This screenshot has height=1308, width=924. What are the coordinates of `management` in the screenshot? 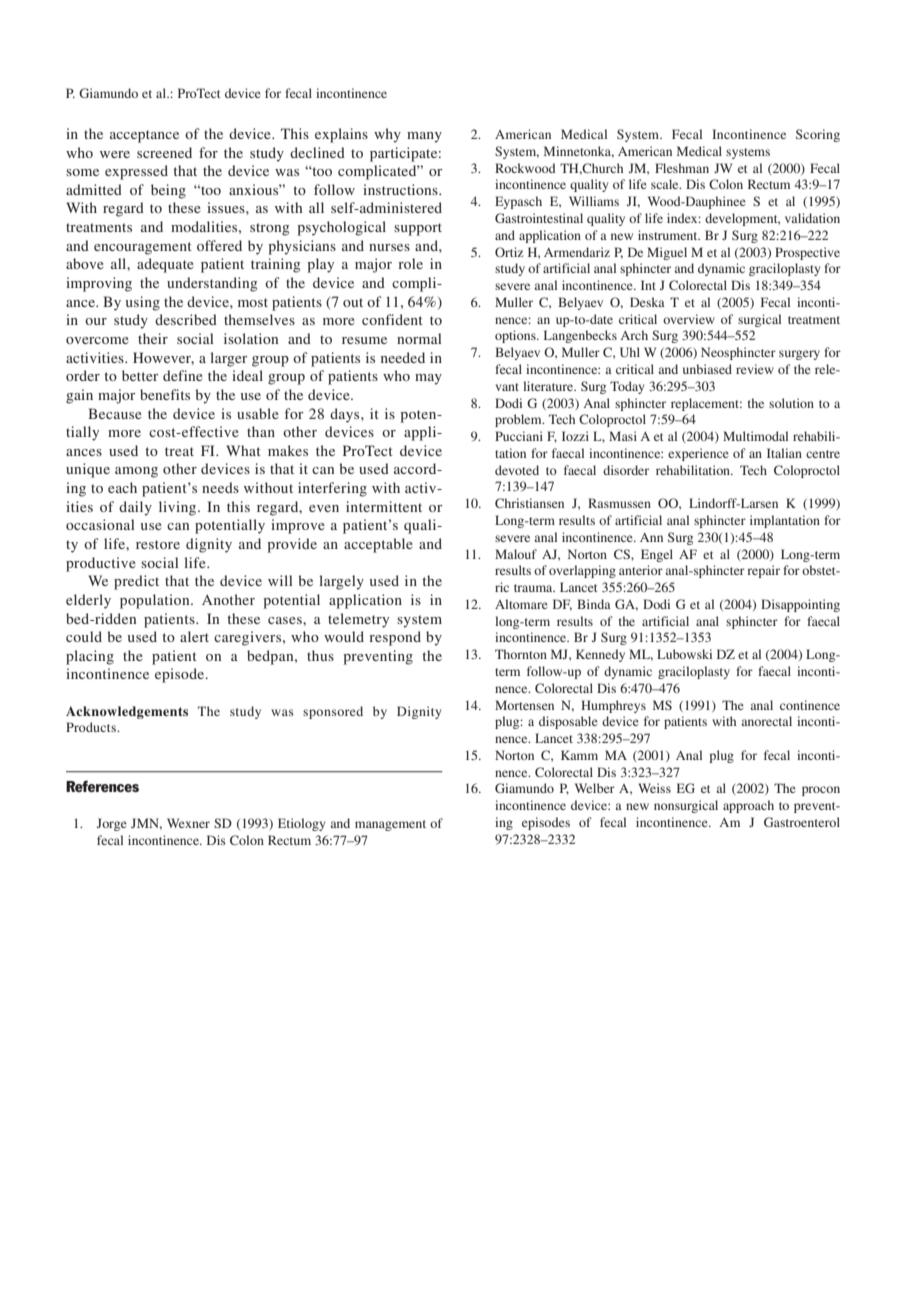 It's located at (390, 825).
